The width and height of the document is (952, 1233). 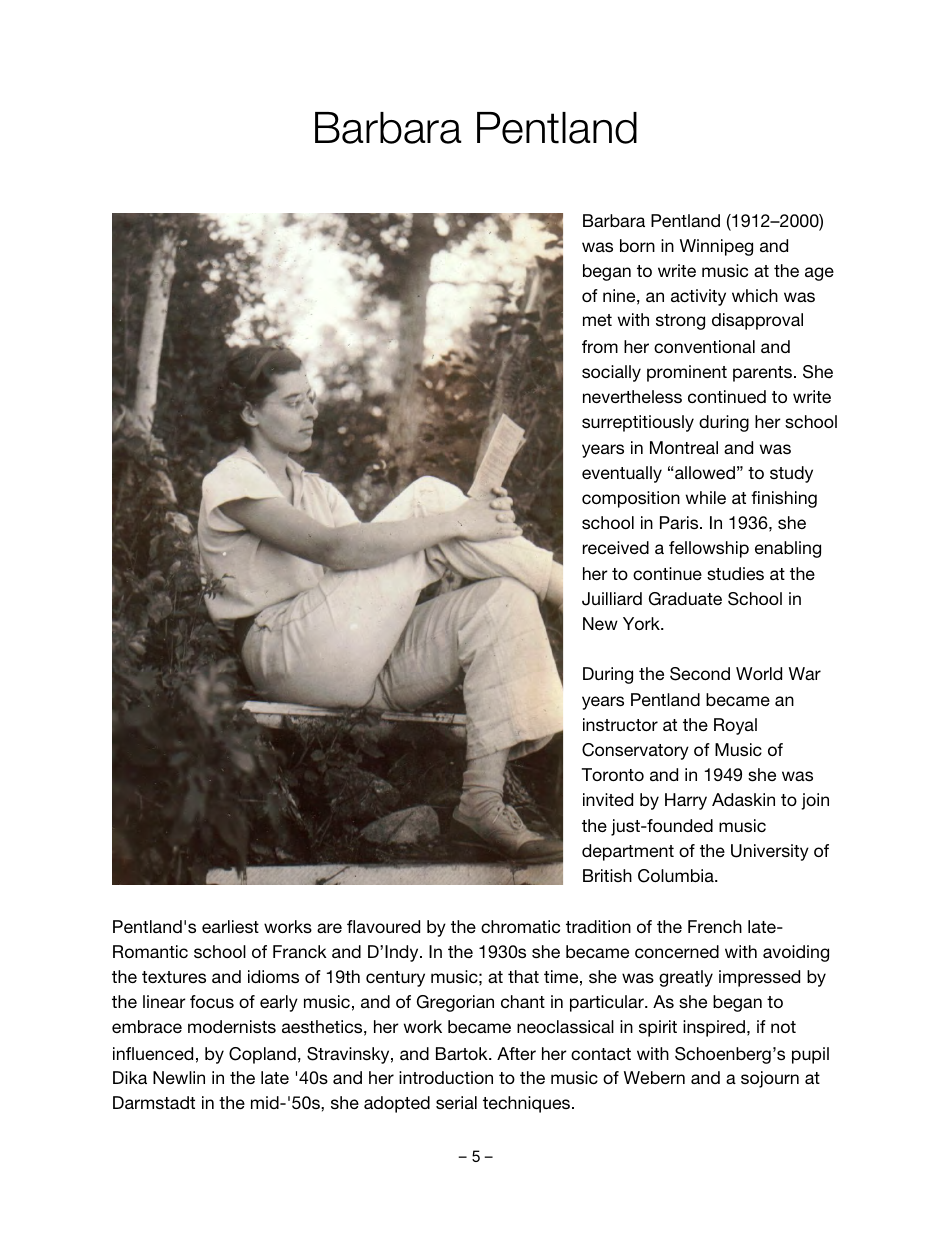 I want to click on Montreal, so click(x=684, y=447).
